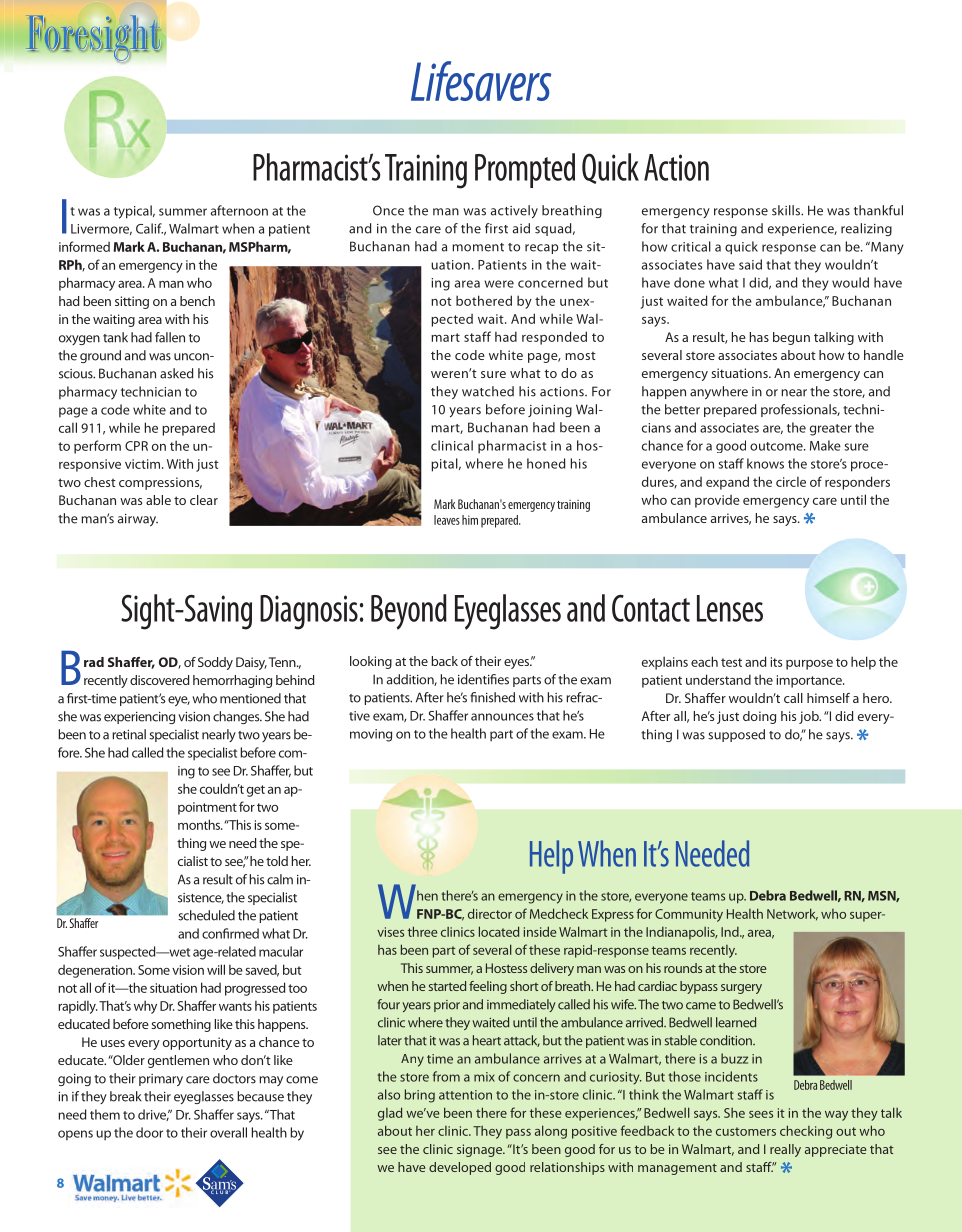 Image resolution: width=962 pixels, height=1232 pixels. Describe the element at coordinates (806, 1132) in the screenshot. I see `checking` at that location.
